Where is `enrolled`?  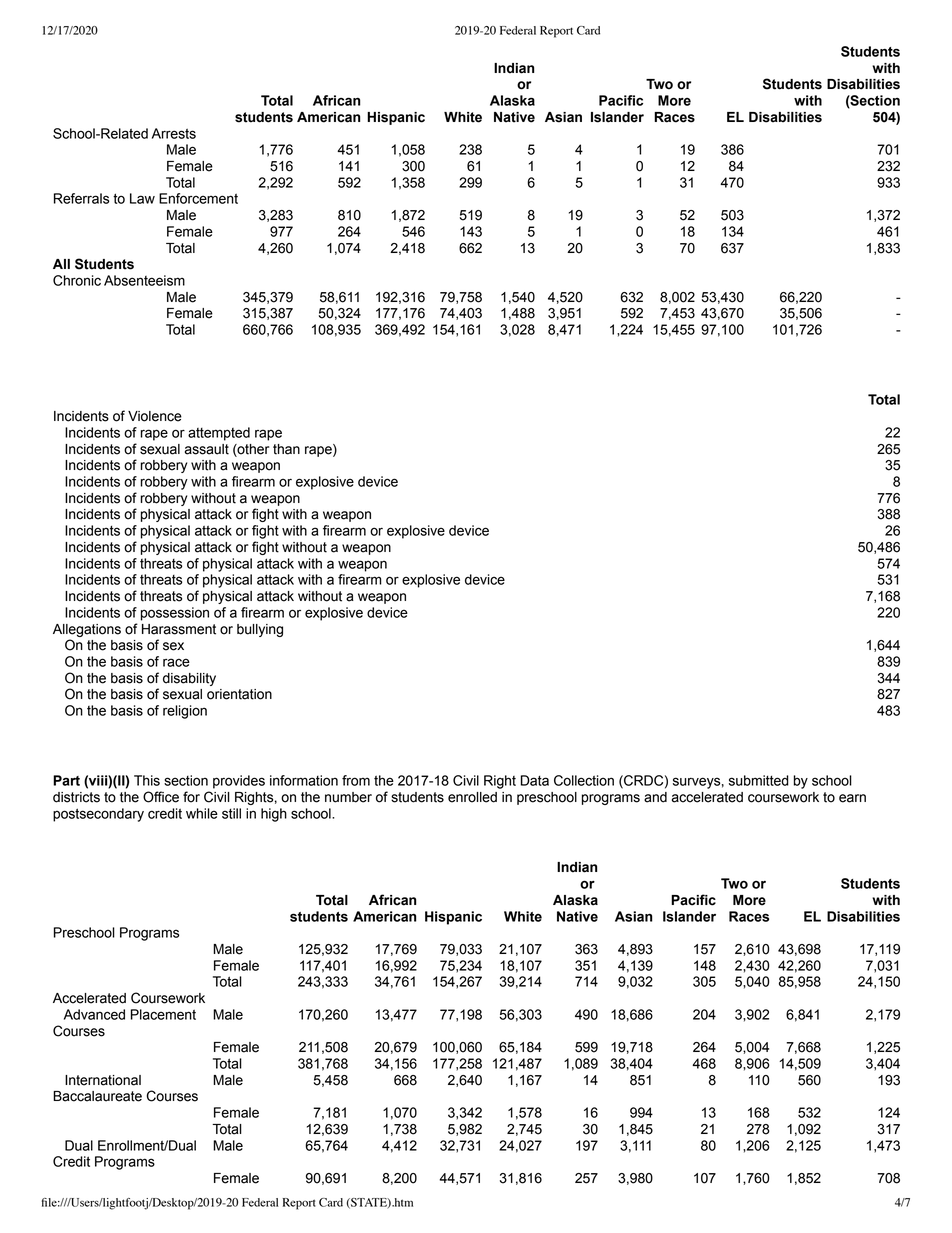 enrolled is located at coordinates (472, 797).
